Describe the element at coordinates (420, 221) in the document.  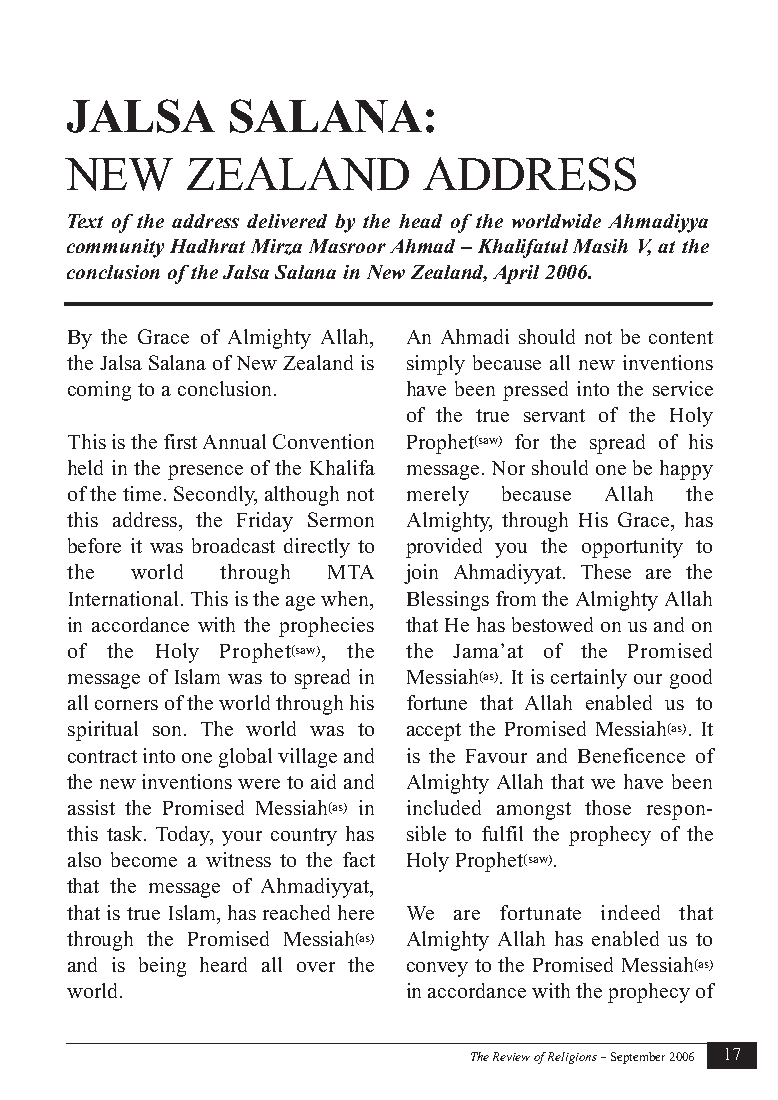
I see `head` at that location.
